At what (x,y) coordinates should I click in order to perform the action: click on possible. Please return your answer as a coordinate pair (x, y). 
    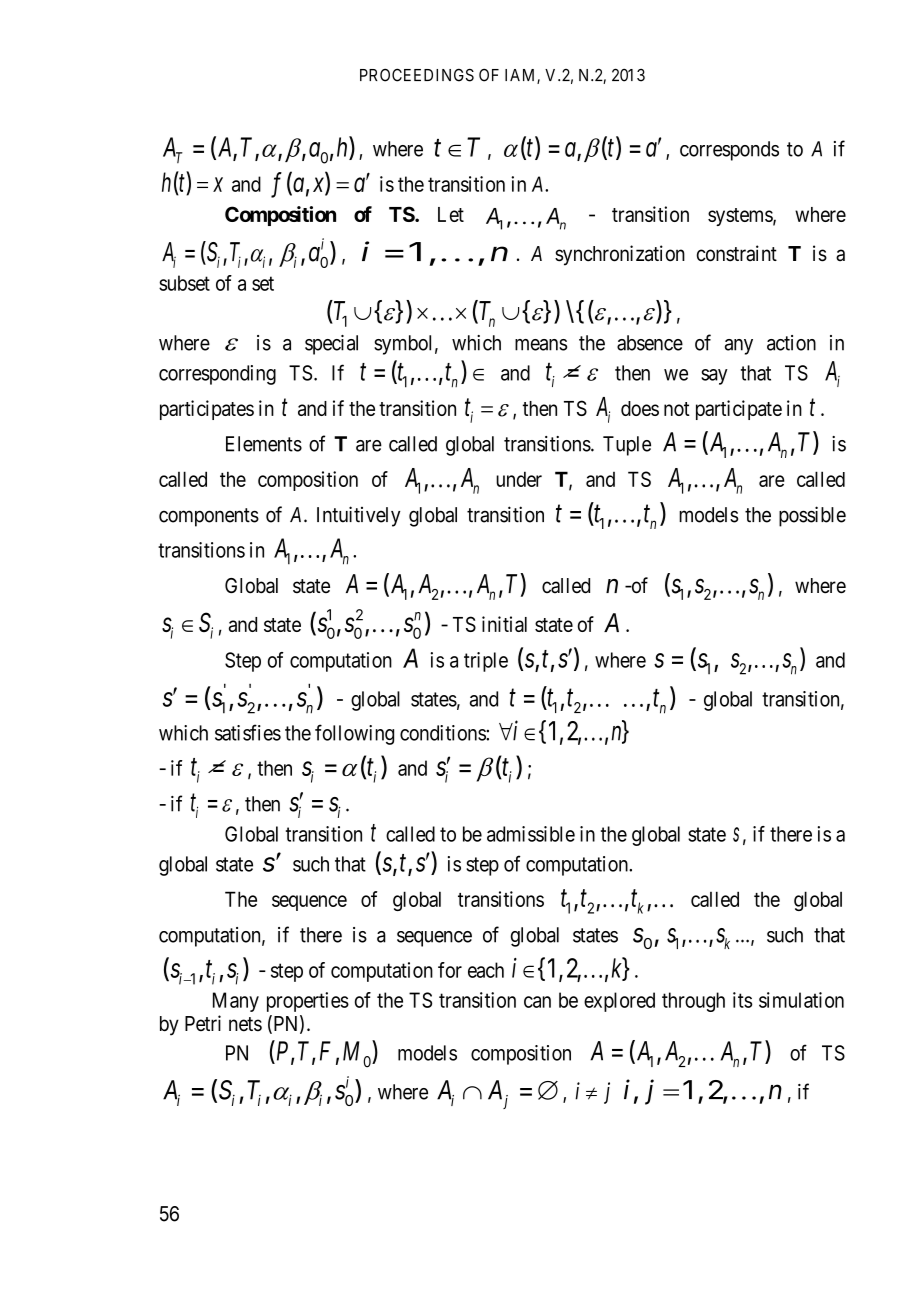
    Looking at the image, I should click on (812, 516).
